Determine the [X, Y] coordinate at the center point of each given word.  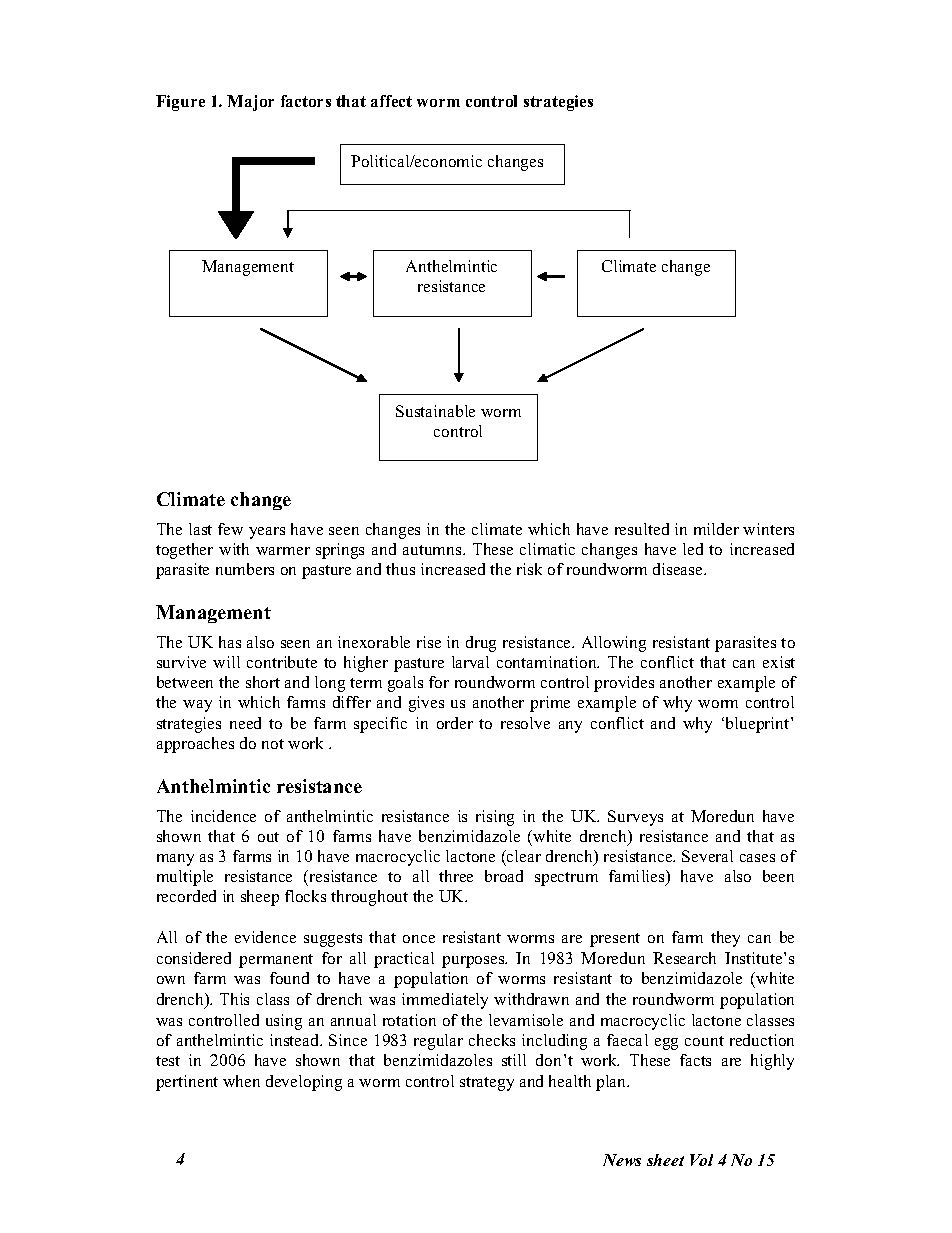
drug [481, 644]
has [230, 642]
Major [250, 103]
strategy [487, 1084]
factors [306, 101]
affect [391, 101]
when [241, 1081]
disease [679, 569]
